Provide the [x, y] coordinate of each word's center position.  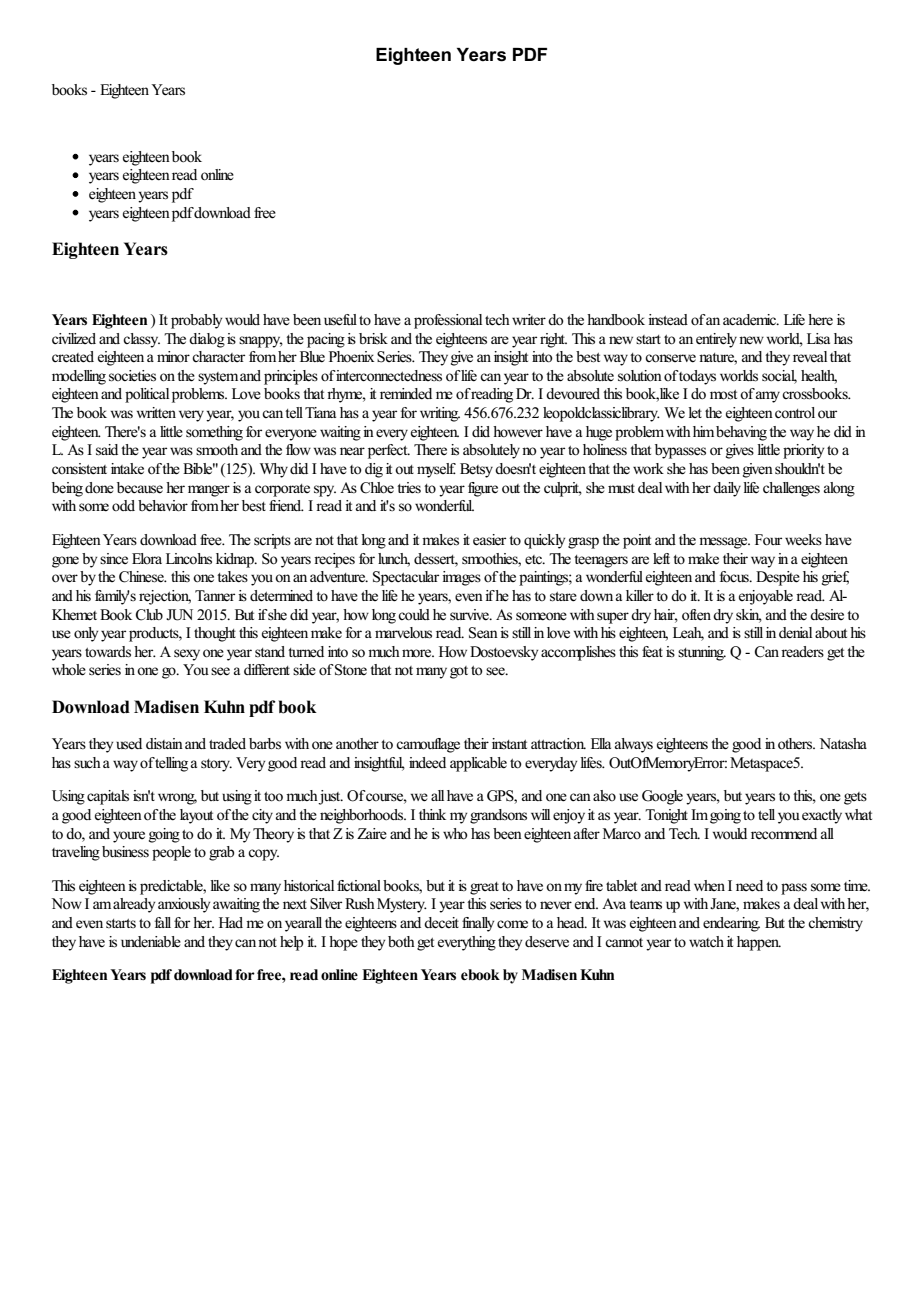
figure [483, 489]
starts [121, 923]
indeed [427, 763]
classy [141, 340]
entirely [718, 340]
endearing [731, 924]
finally [478, 924]
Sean [483, 633]
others [796, 744]
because [140, 488]
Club [149, 615]
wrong [177, 799]
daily [727, 489]
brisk [373, 338]
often [696, 615]
